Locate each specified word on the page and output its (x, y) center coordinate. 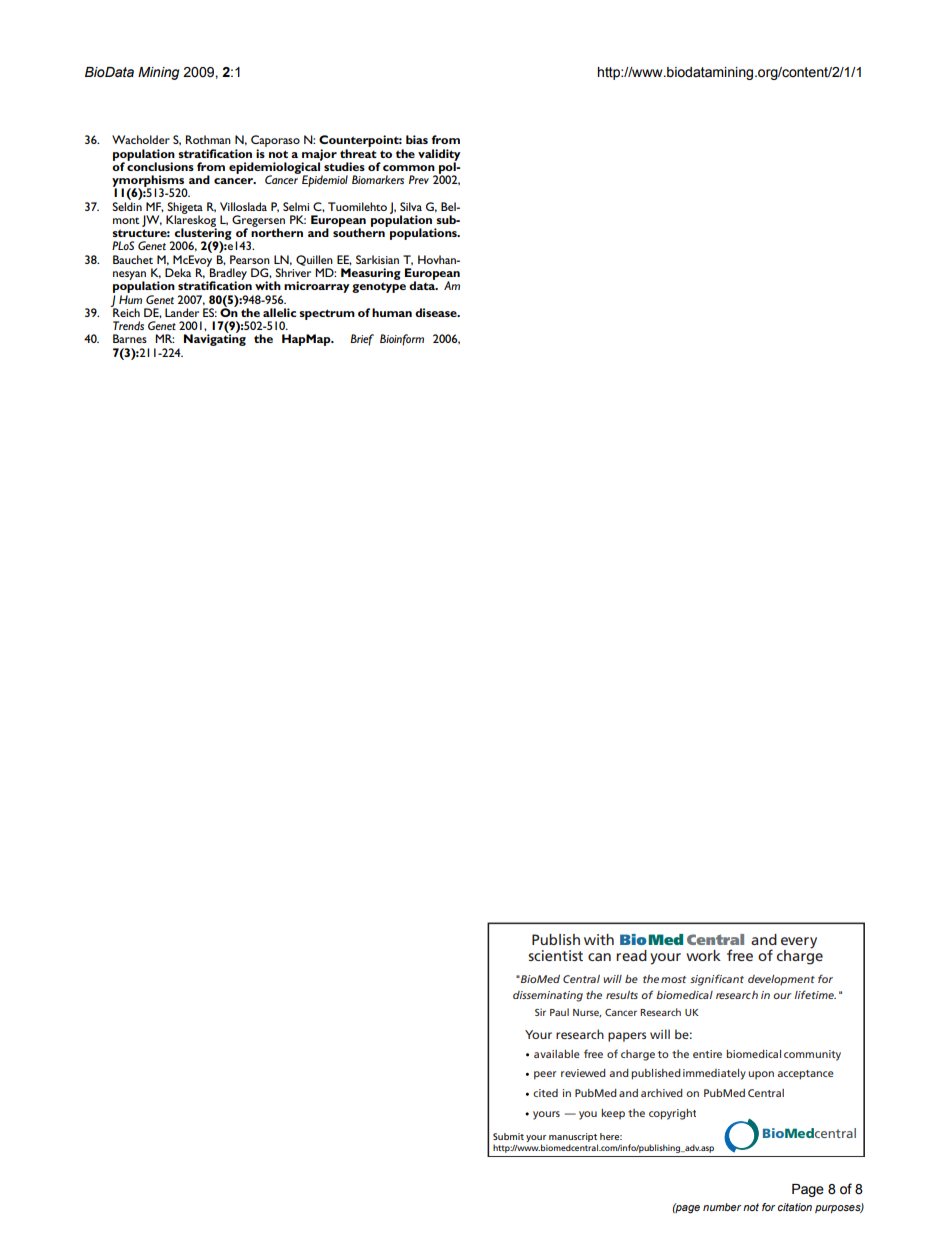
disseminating (548, 996)
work (703, 955)
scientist (555, 955)
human (392, 312)
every (799, 943)
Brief (362, 340)
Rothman (208, 139)
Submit (508, 1136)
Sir (540, 1012)
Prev (419, 179)
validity (439, 156)
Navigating (215, 339)
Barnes (130, 338)
